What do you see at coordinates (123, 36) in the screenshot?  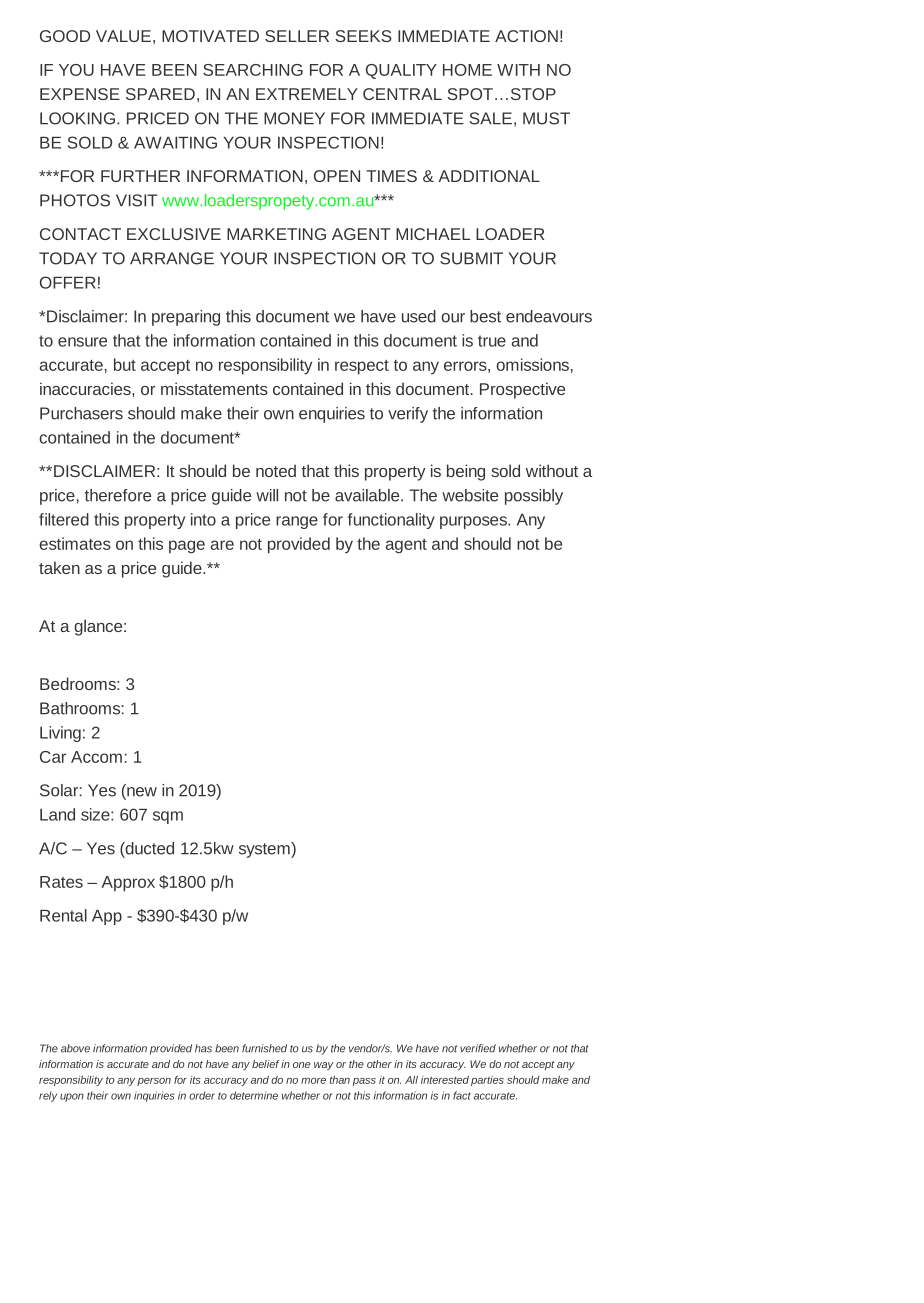 I see `VALUE` at bounding box center [123, 36].
